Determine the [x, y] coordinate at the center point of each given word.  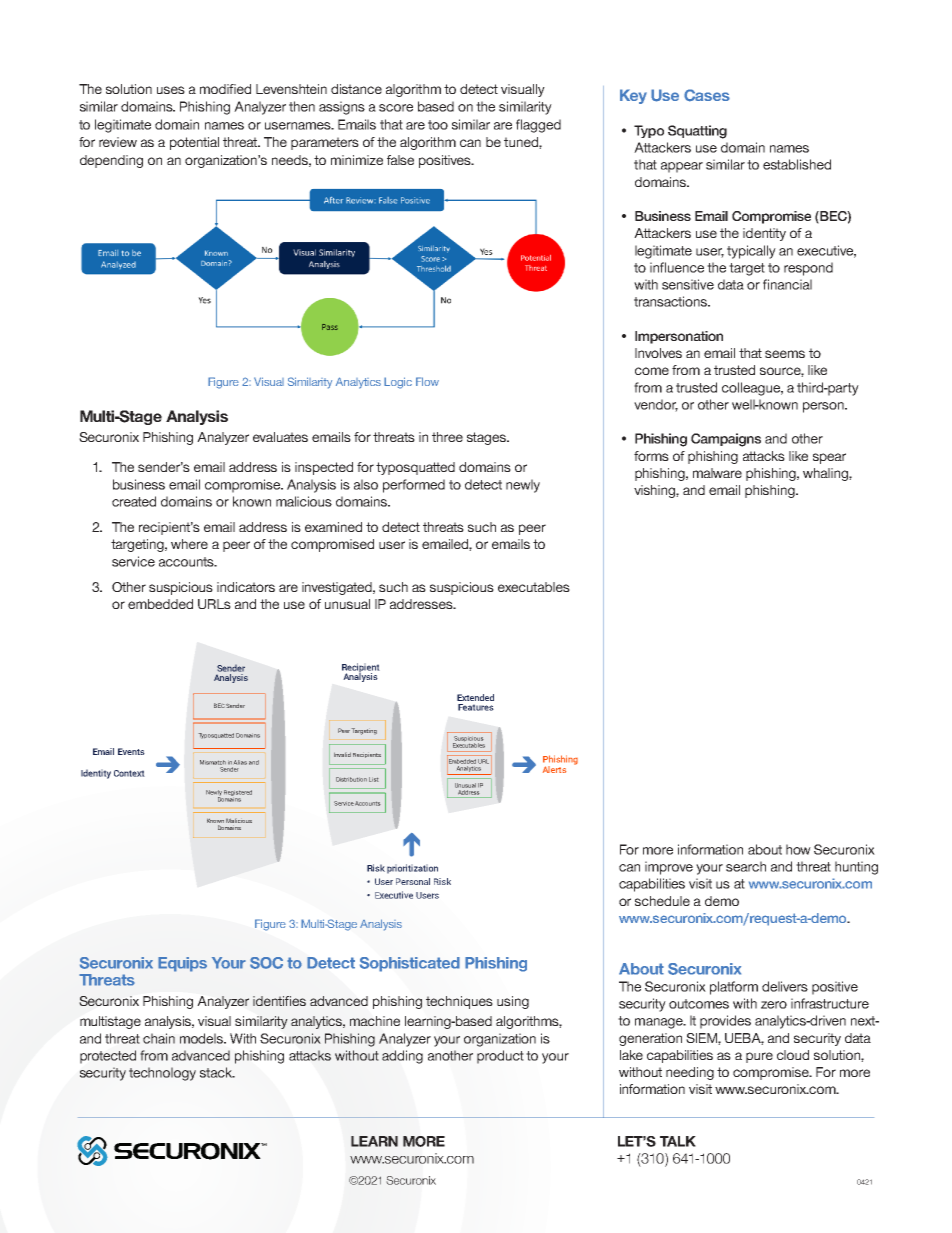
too [438, 125]
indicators [246, 587]
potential [194, 143]
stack [217, 1072]
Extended [475, 697]
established [797, 164]
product [500, 1057]
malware [717, 473]
